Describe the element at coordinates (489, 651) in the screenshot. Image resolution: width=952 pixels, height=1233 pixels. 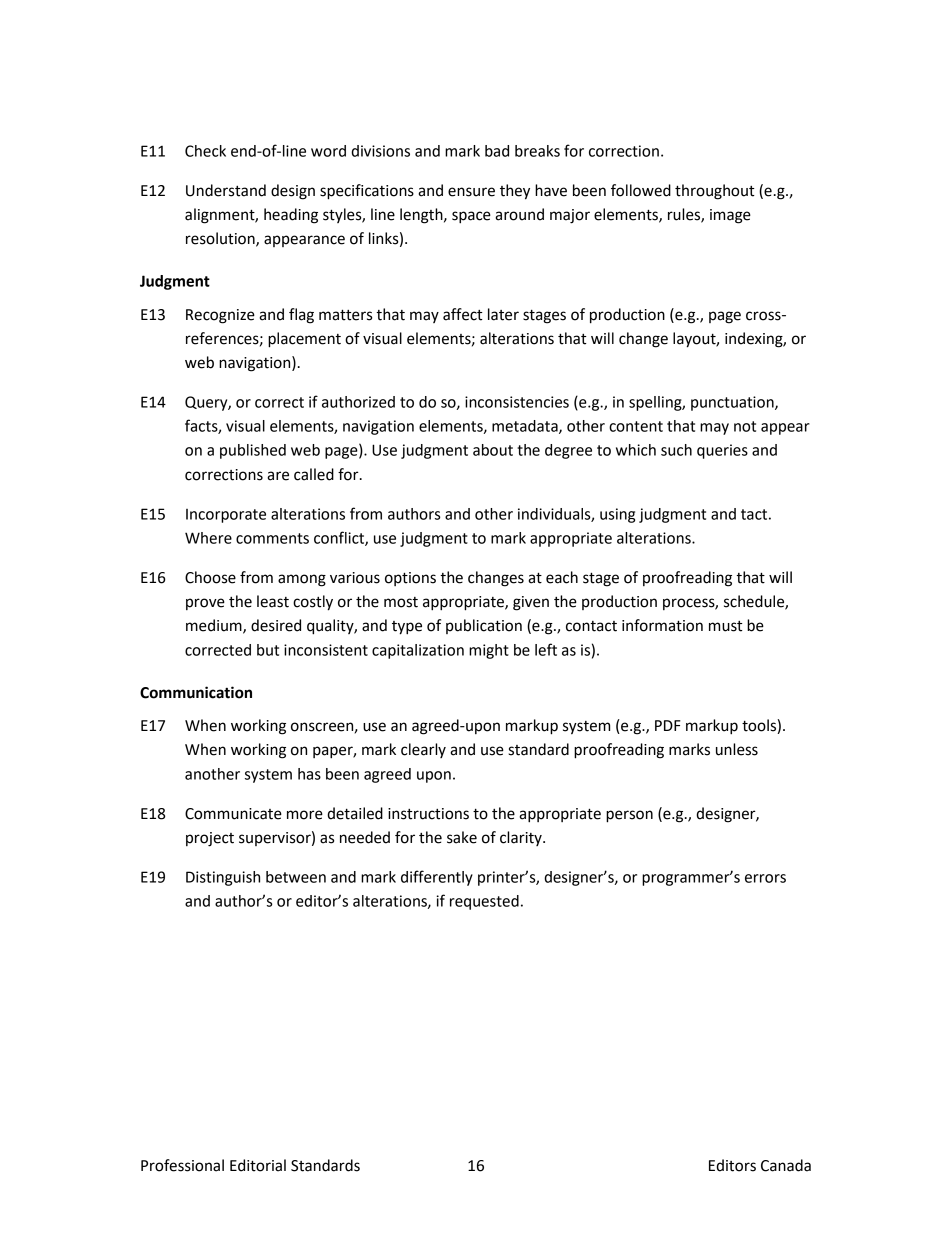
I see `might` at that location.
